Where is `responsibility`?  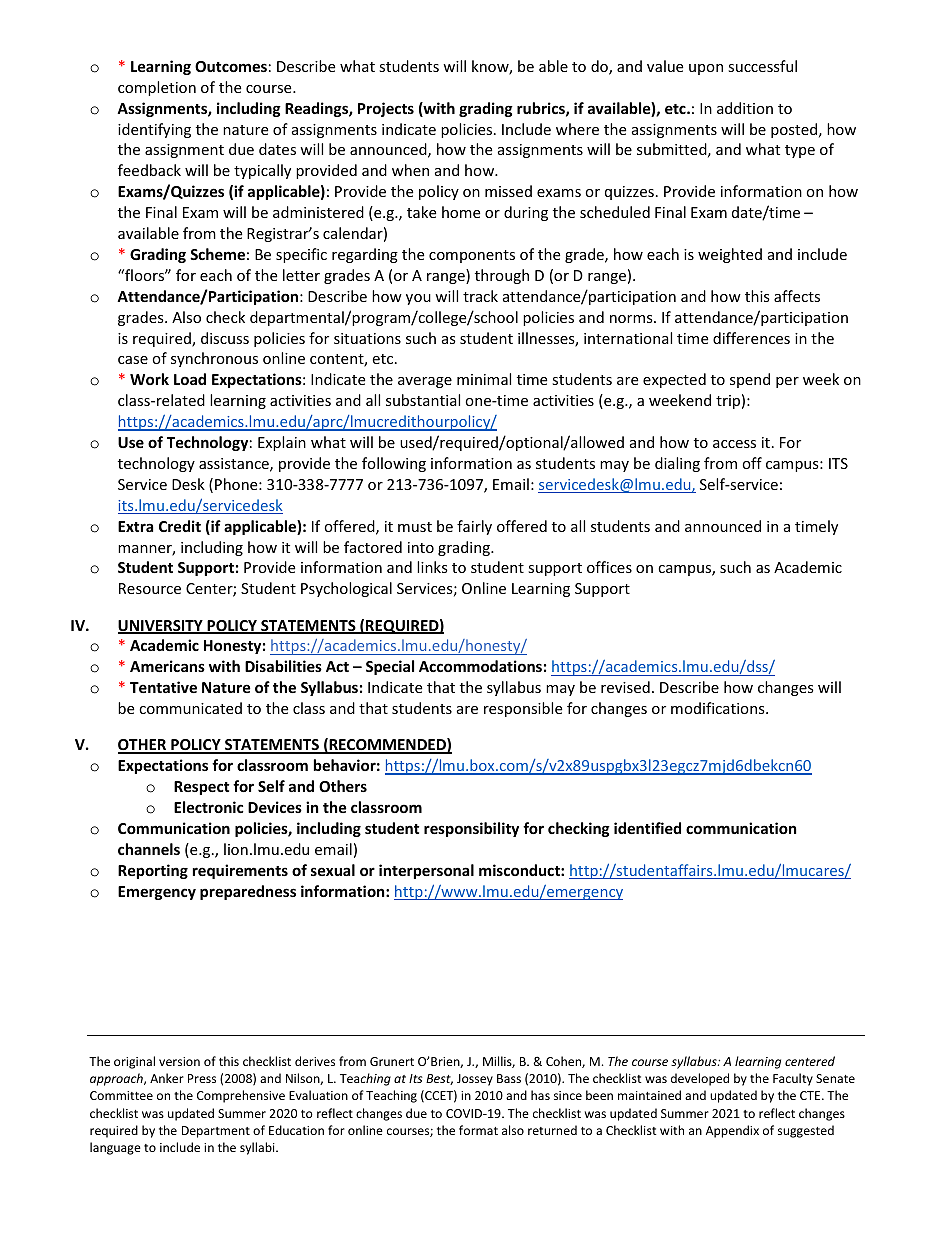
responsibility is located at coordinates (471, 829).
